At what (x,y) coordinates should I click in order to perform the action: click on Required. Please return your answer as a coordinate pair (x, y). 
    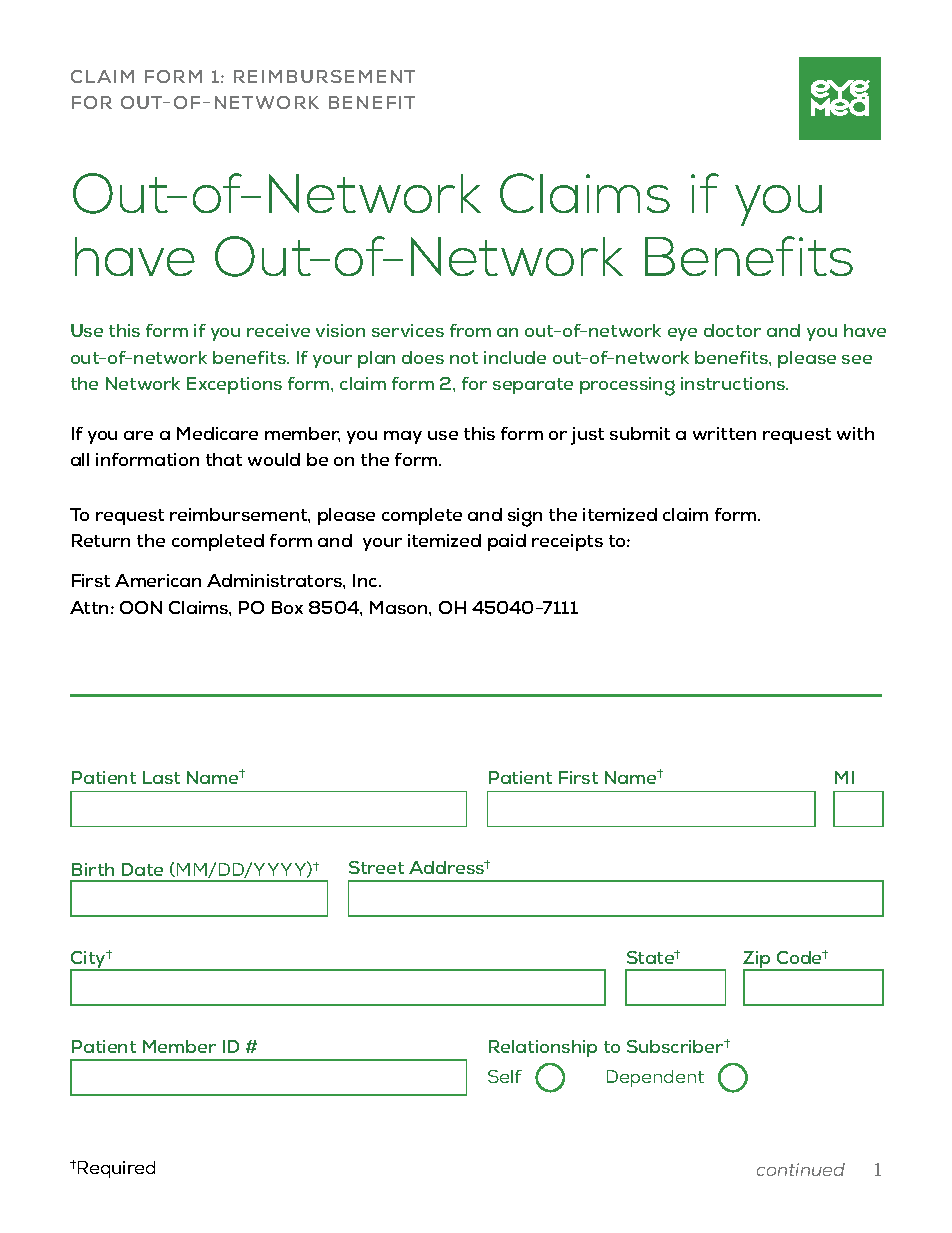
    Looking at the image, I should click on (115, 1169).
